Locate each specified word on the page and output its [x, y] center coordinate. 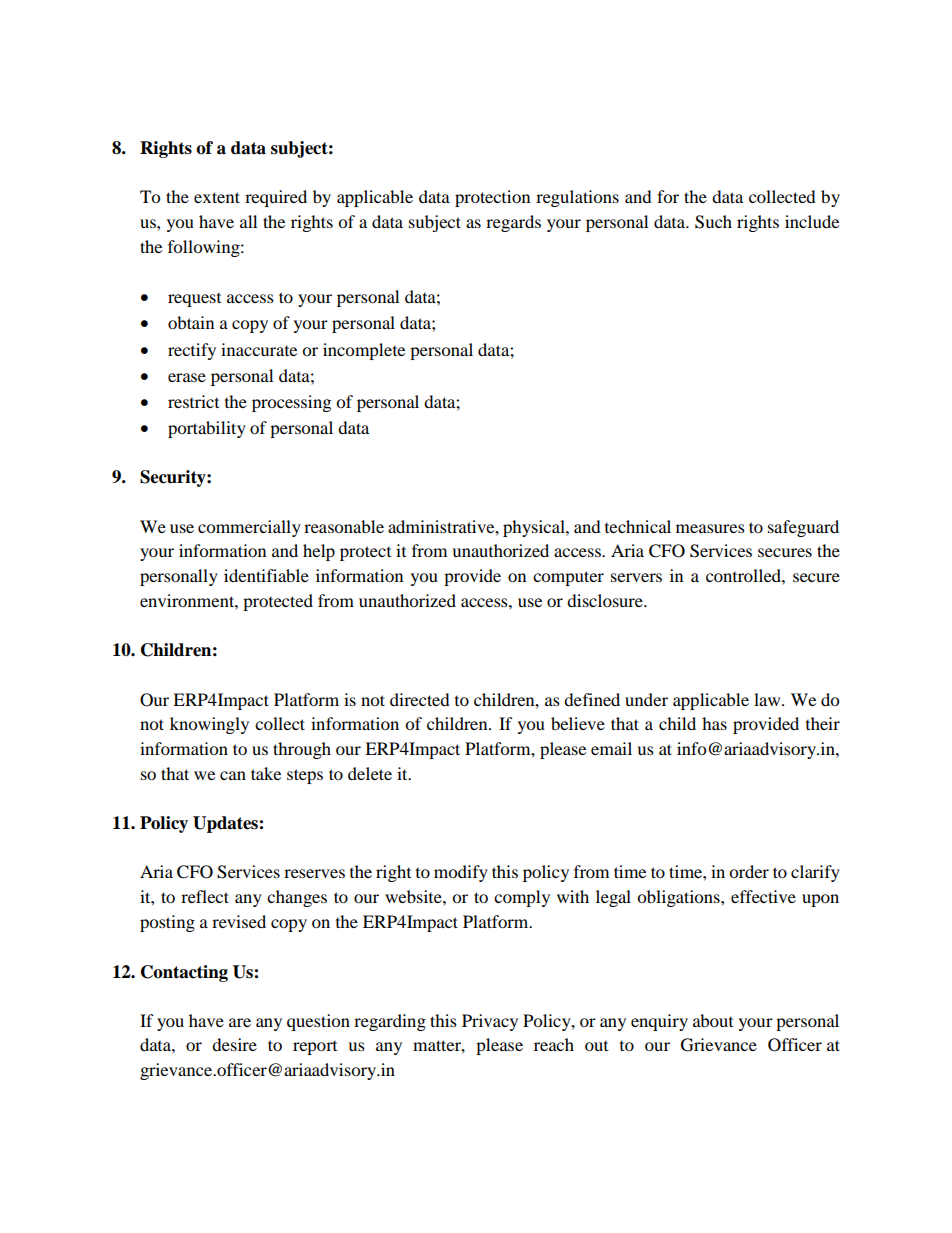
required [276, 198]
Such [713, 222]
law [768, 699]
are [240, 1022]
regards [513, 223]
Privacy [490, 1022]
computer [568, 578]
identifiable [266, 575]
